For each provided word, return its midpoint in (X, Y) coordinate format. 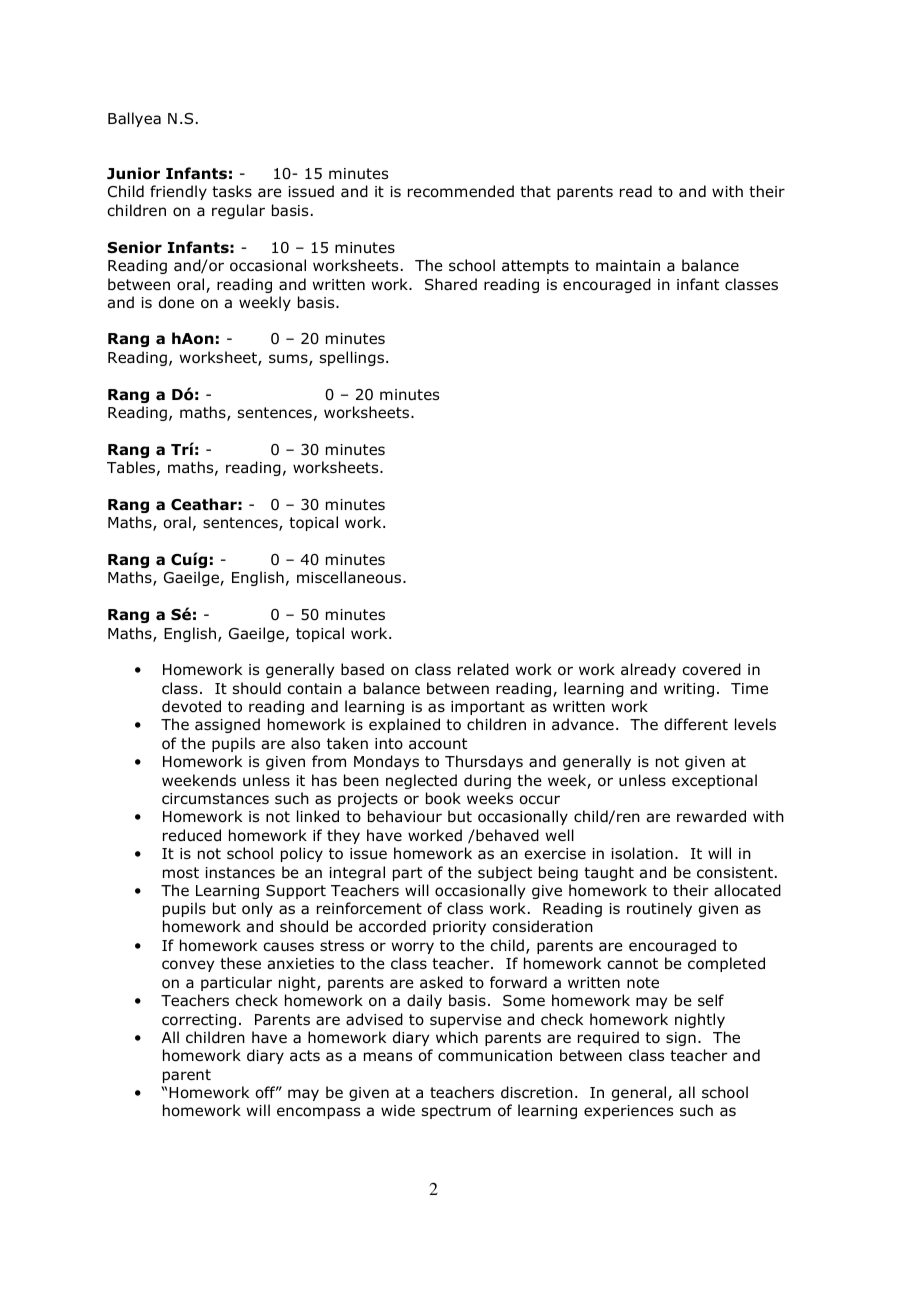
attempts (535, 267)
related (483, 669)
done (176, 302)
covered (711, 669)
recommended (461, 191)
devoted (191, 706)
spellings (353, 358)
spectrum (456, 1112)
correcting (199, 1021)
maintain (628, 266)
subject (505, 873)
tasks (232, 191)
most (181, 873)
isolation (642, 853)
